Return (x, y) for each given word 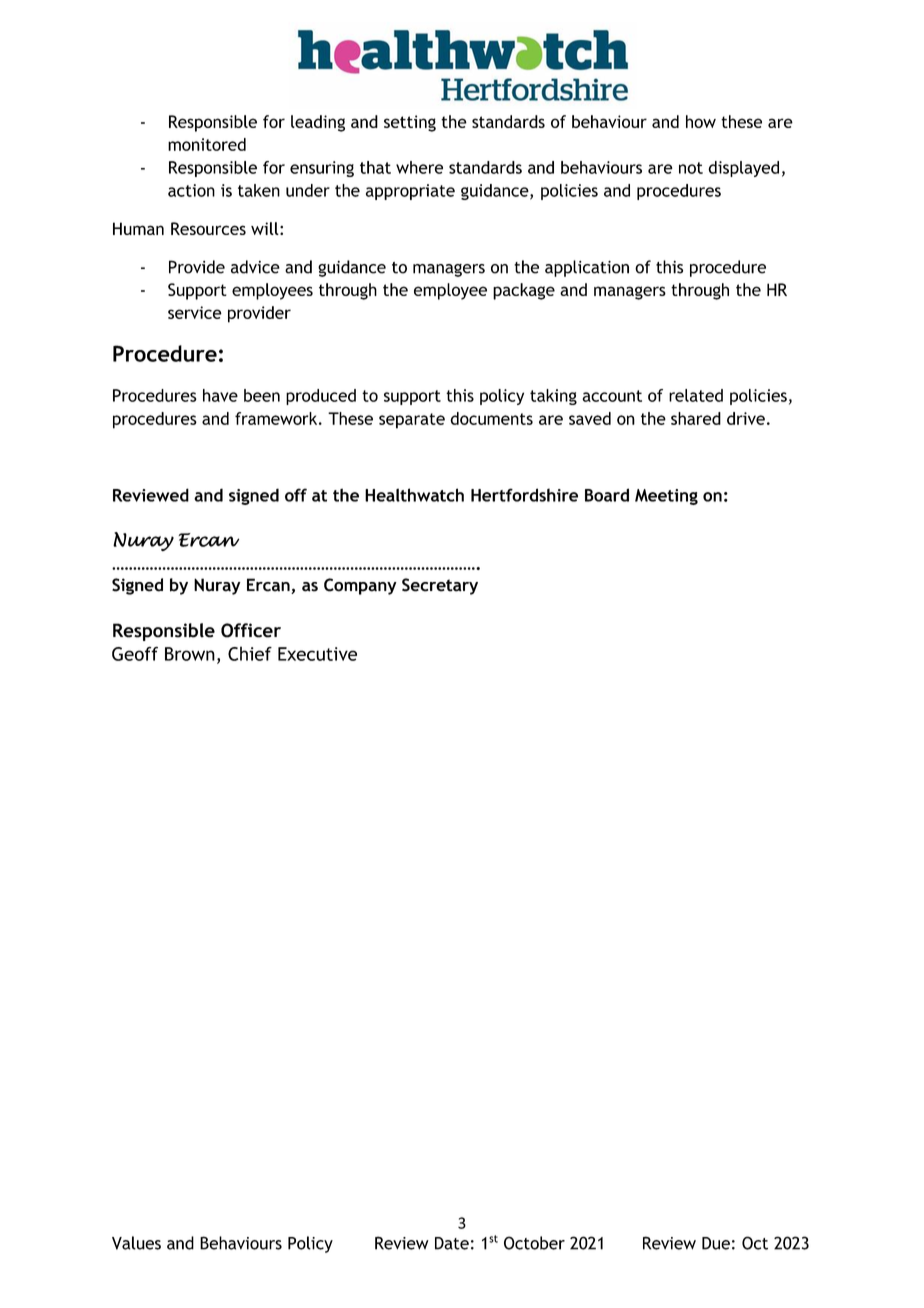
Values (136, 1243)
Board (607, 495)
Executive (317, 654)
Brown (190, 654)
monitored (207, 144)
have (220, 395)
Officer (251, 630)
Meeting (666, 497)
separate (412, 421)
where (419, 167)
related (696, 395)
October (534, 1243)
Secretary (440, 586)
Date (452, 1243)
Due (716, 1243)
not (691, 168)
